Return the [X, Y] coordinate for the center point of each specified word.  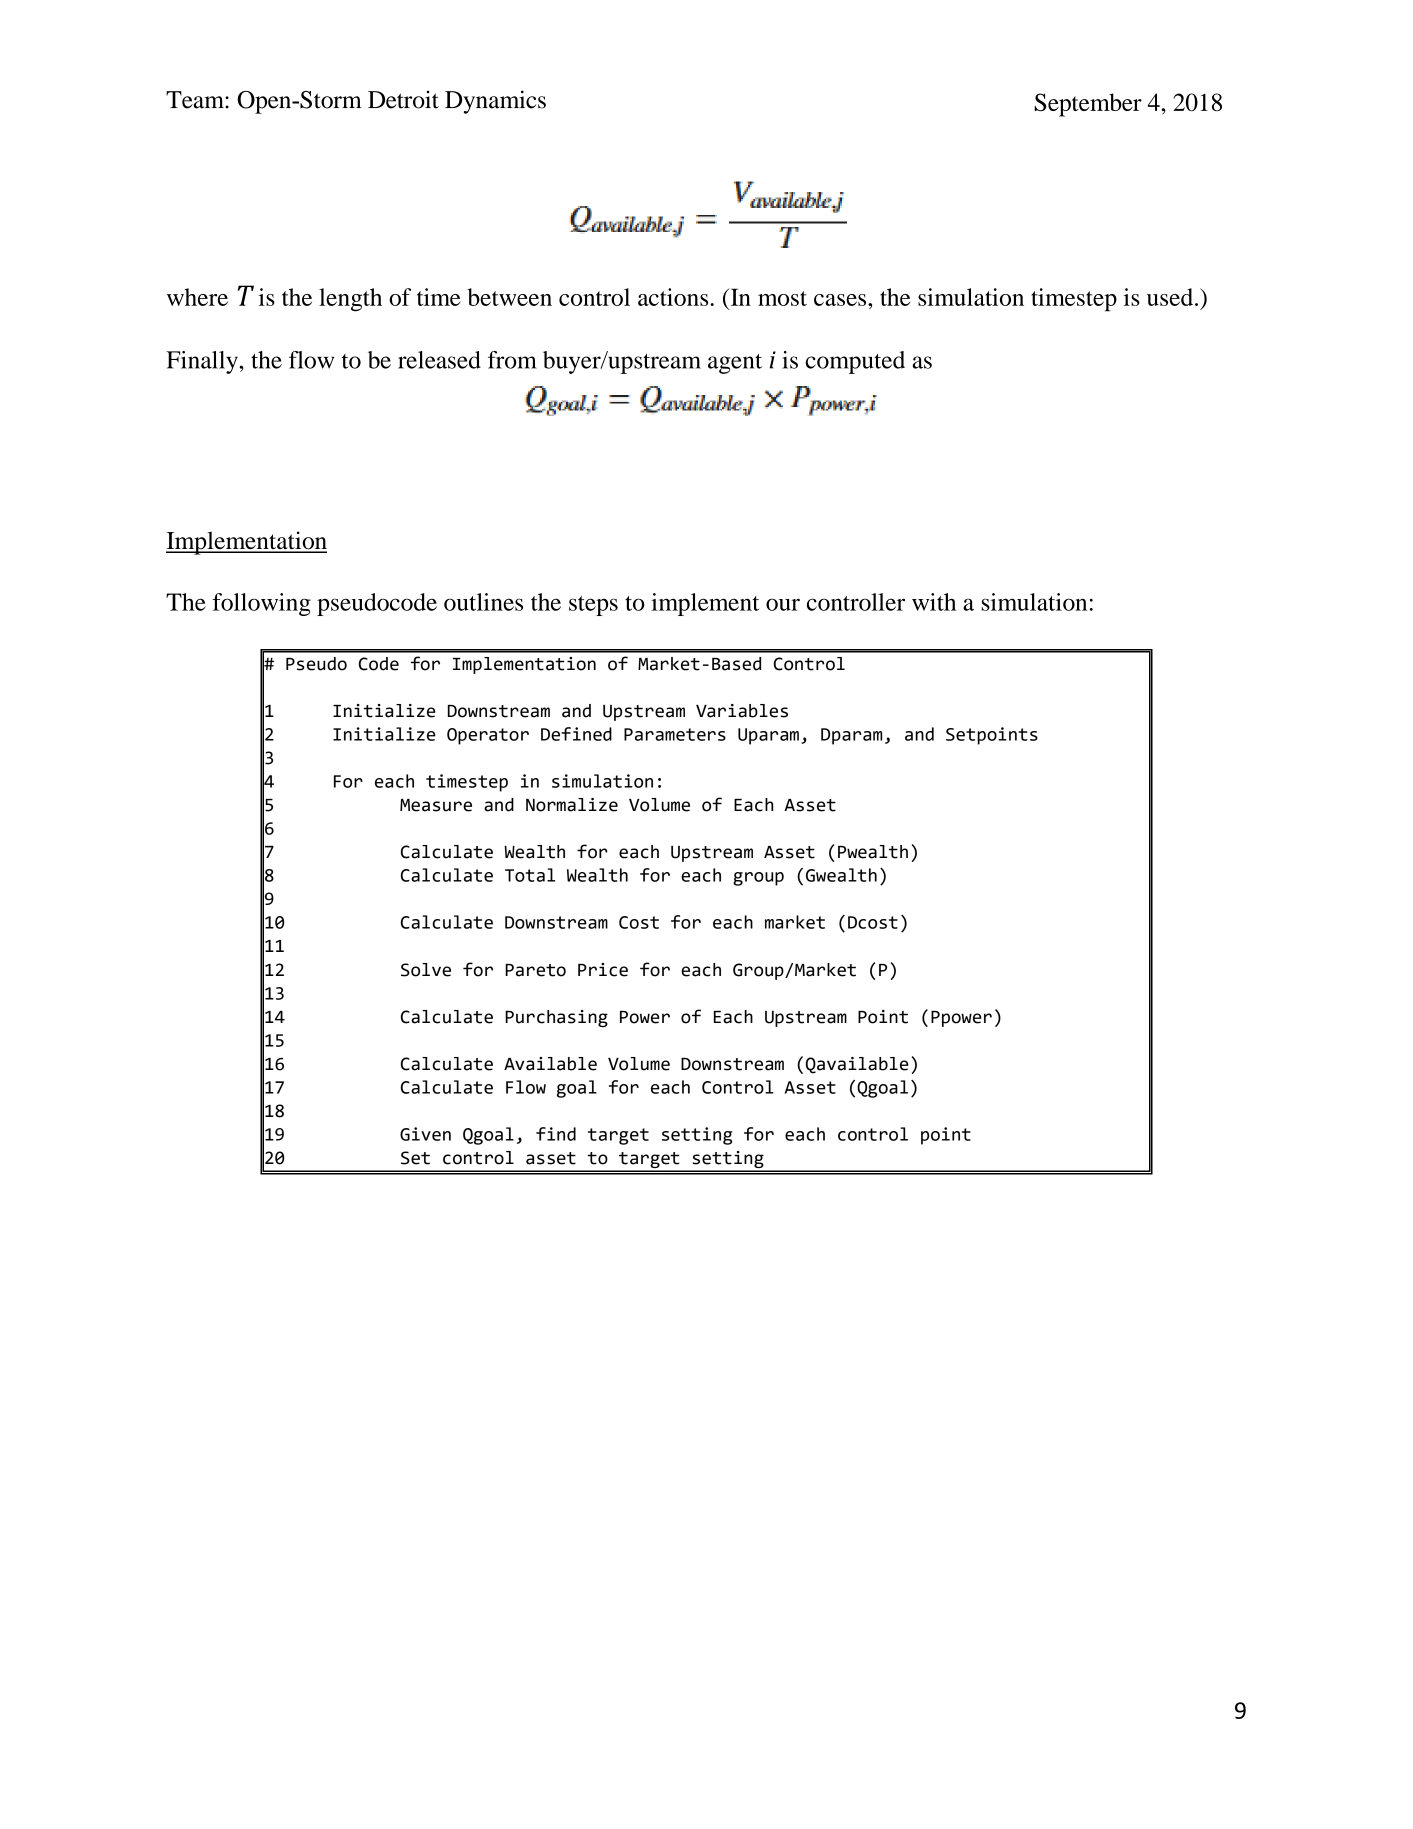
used [1171, 297]
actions [674, 297]
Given [425, 1134]
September [1088, 105]
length [350, 300]
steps [593, 606]
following [261, 604]
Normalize [572, 805]
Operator [488, 736]
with [934, 602]
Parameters [675, 734]
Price [603, 970]
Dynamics [495, 102]
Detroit [403, 99]
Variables [742, 711]
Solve [426, 970]
